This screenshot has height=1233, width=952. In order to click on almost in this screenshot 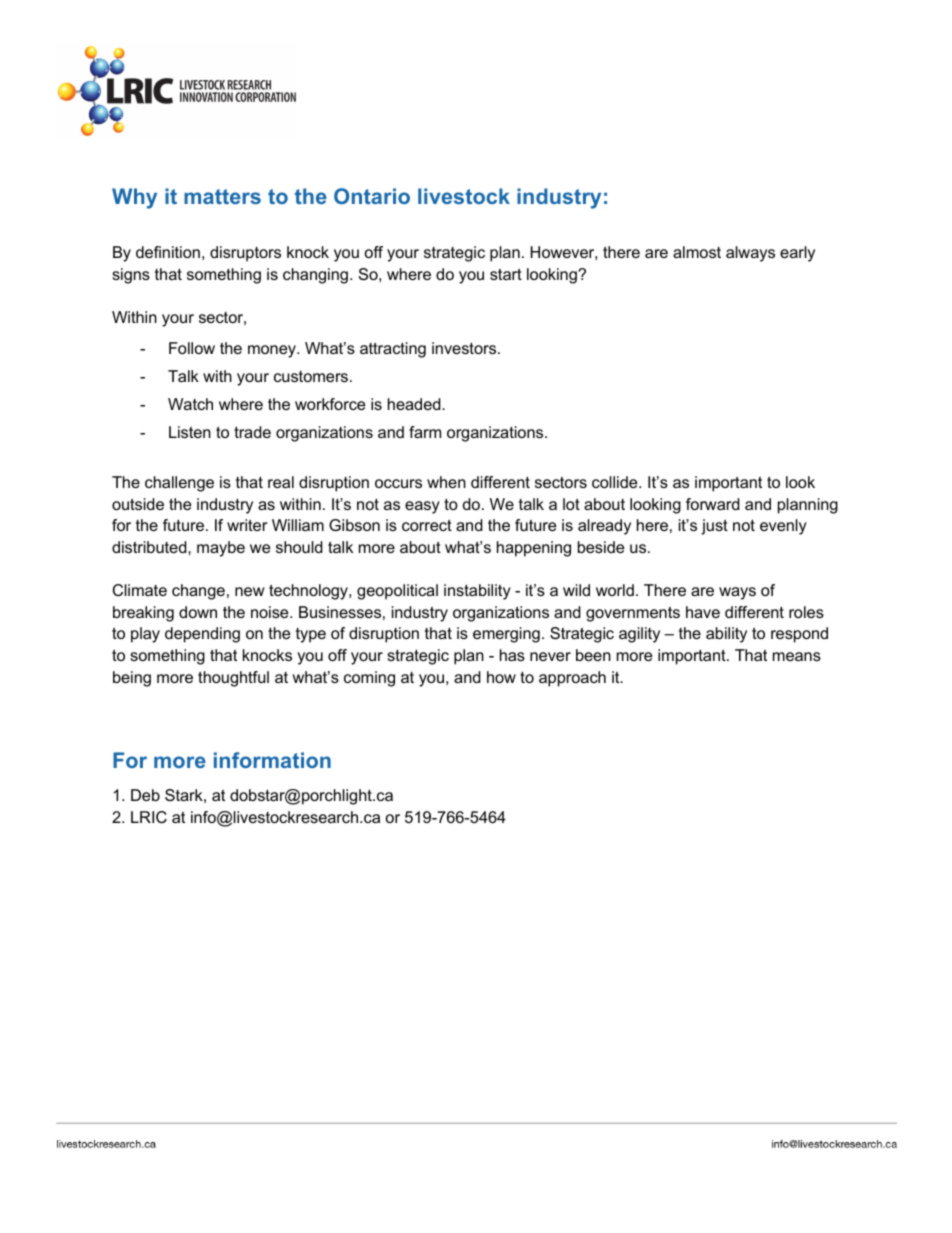, I will do `click(697, 252)`.
